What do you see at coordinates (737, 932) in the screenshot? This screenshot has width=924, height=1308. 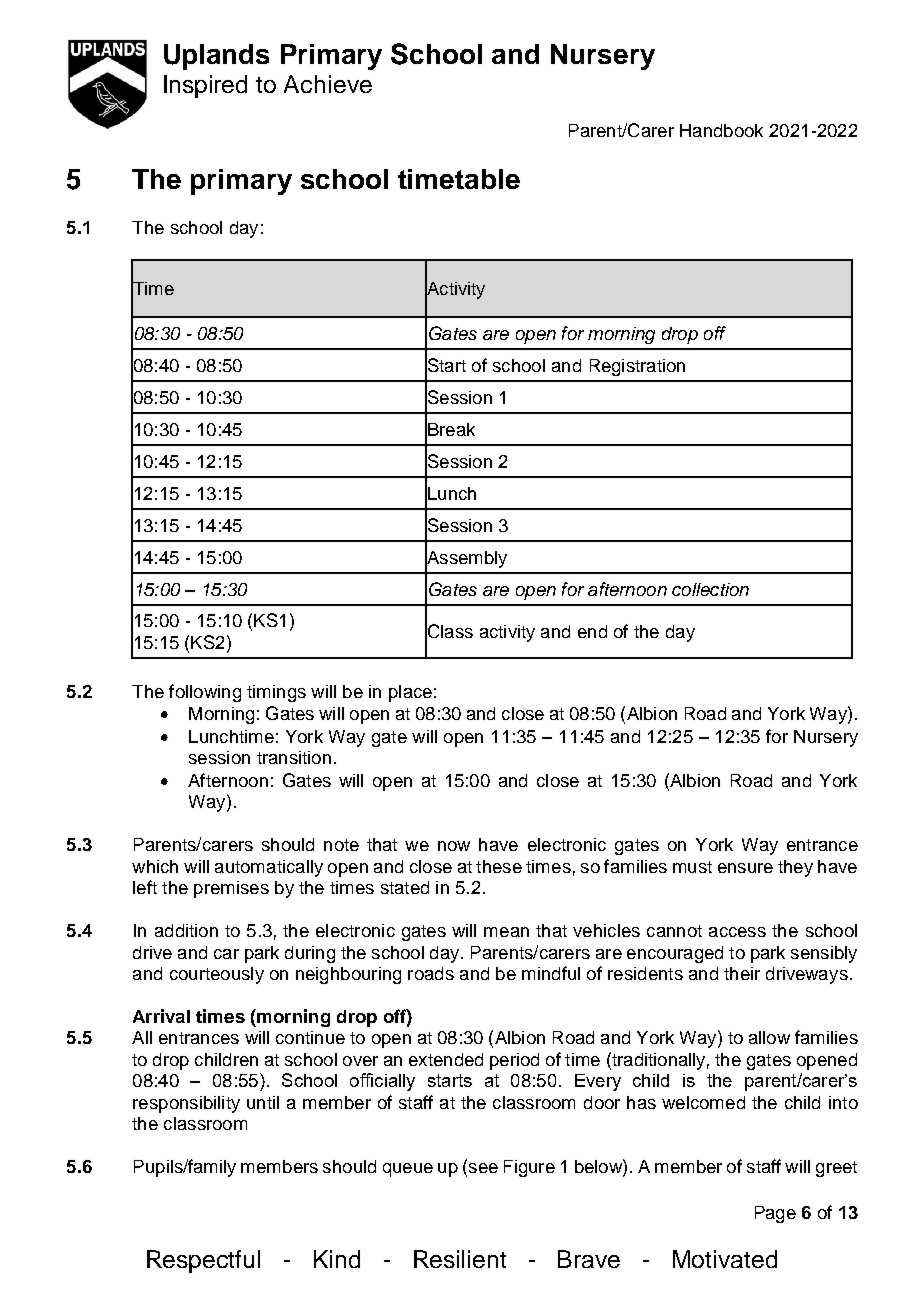 I see `access` at bounding box center [737, 932].
